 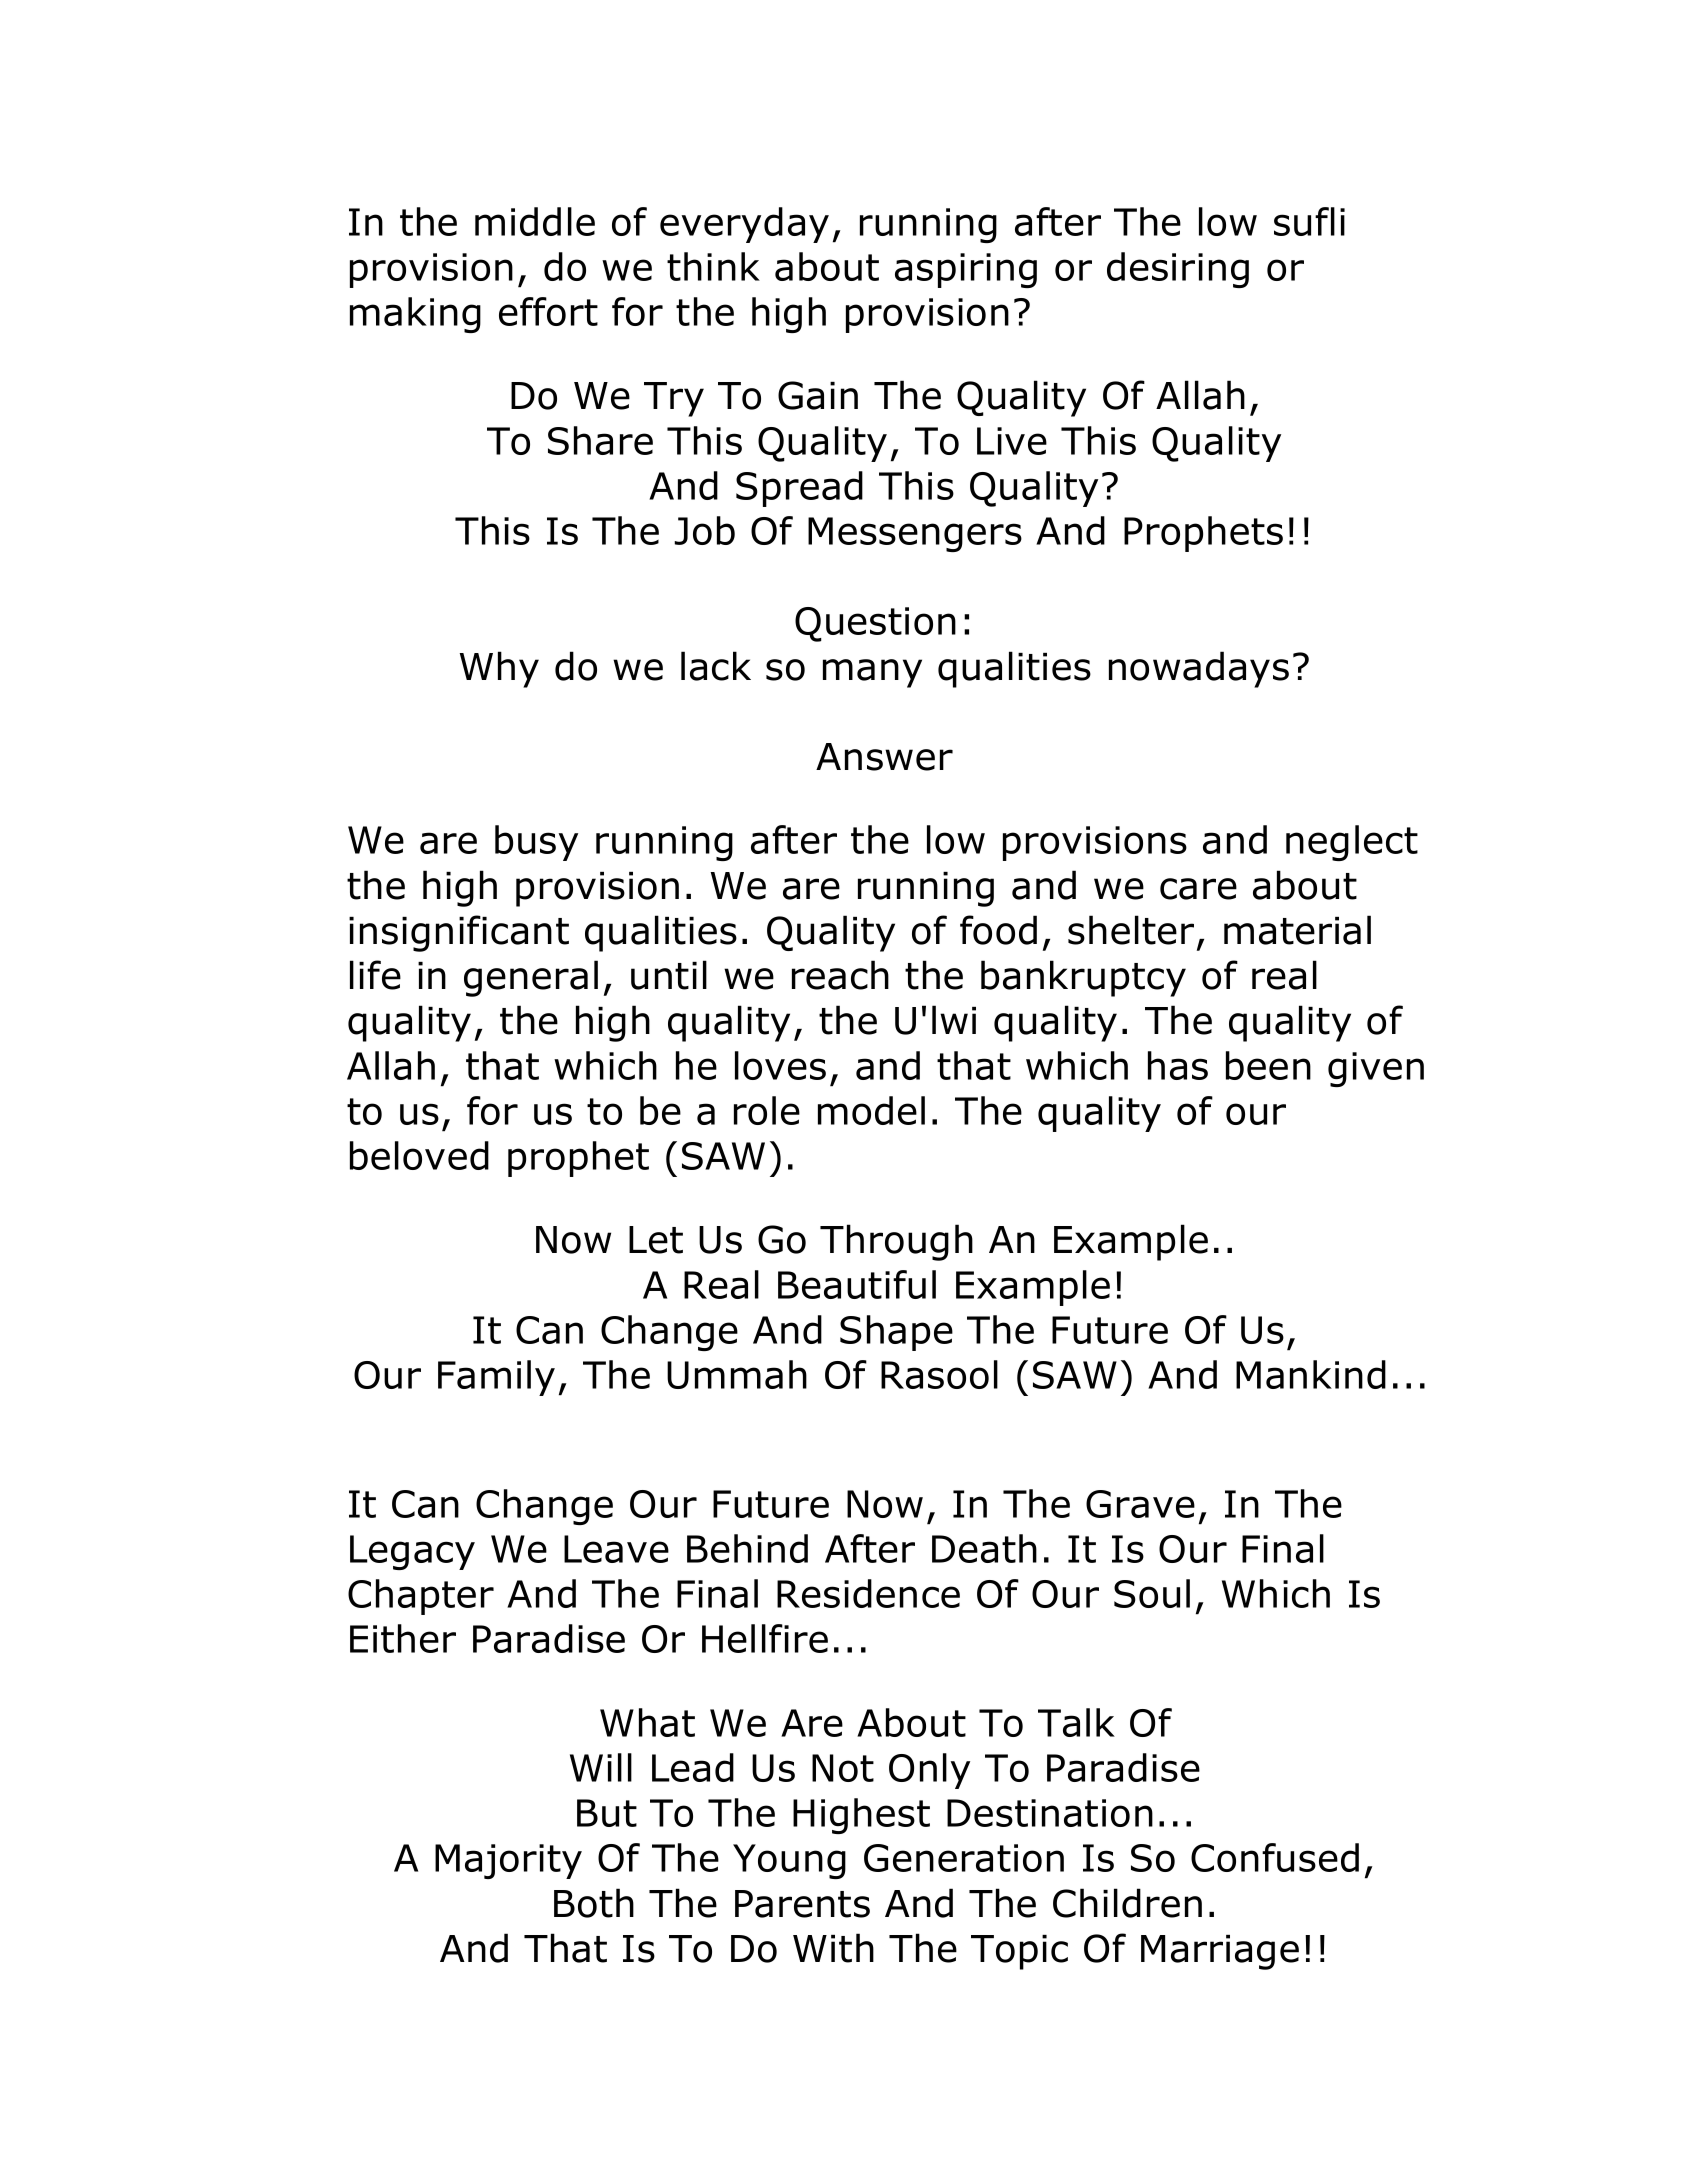 What do you see at coordinates (875, 624) in the document?
I see `Question` at bounding box center [875, 624].
